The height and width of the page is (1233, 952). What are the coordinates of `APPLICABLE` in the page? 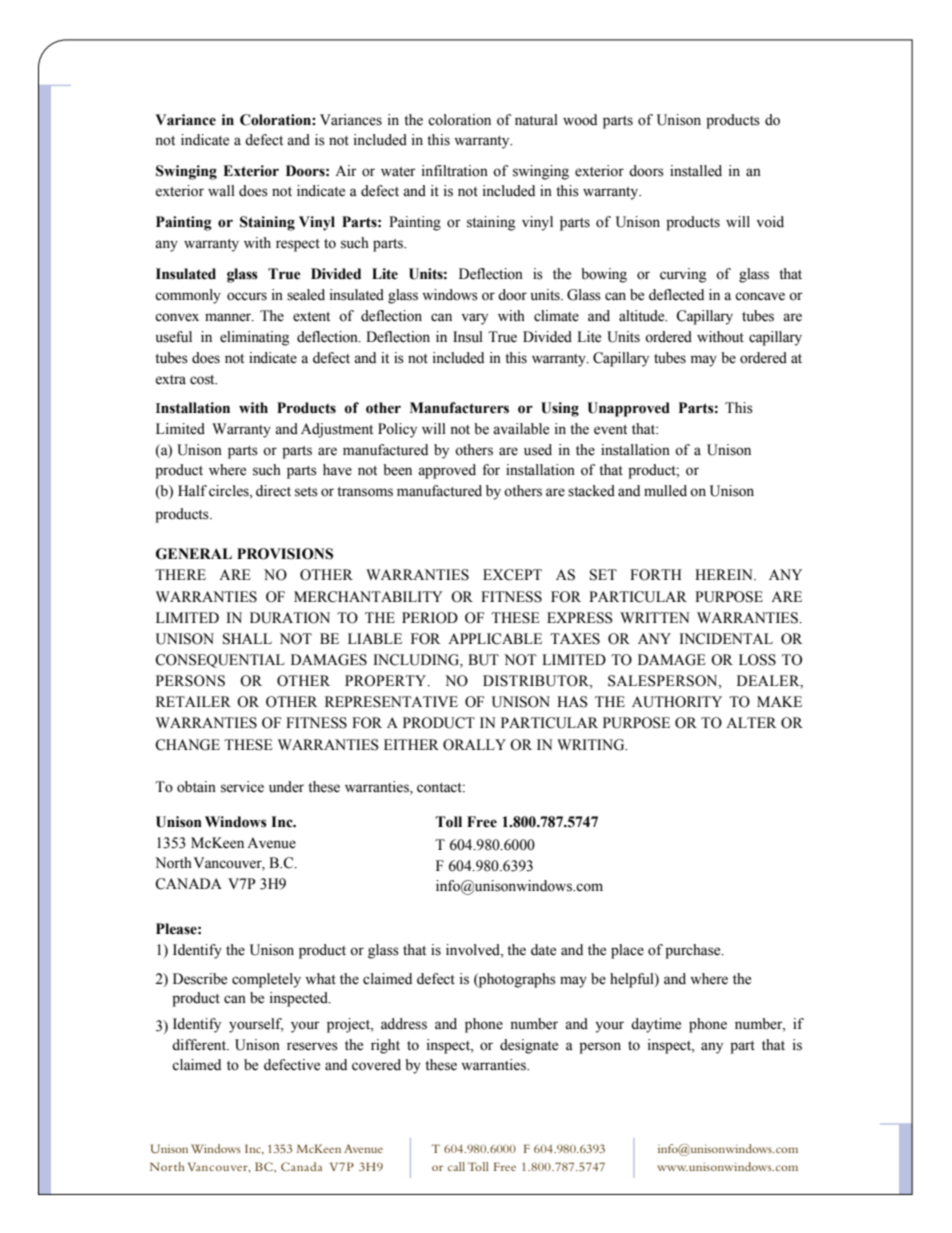 It's located at (495, 639).
